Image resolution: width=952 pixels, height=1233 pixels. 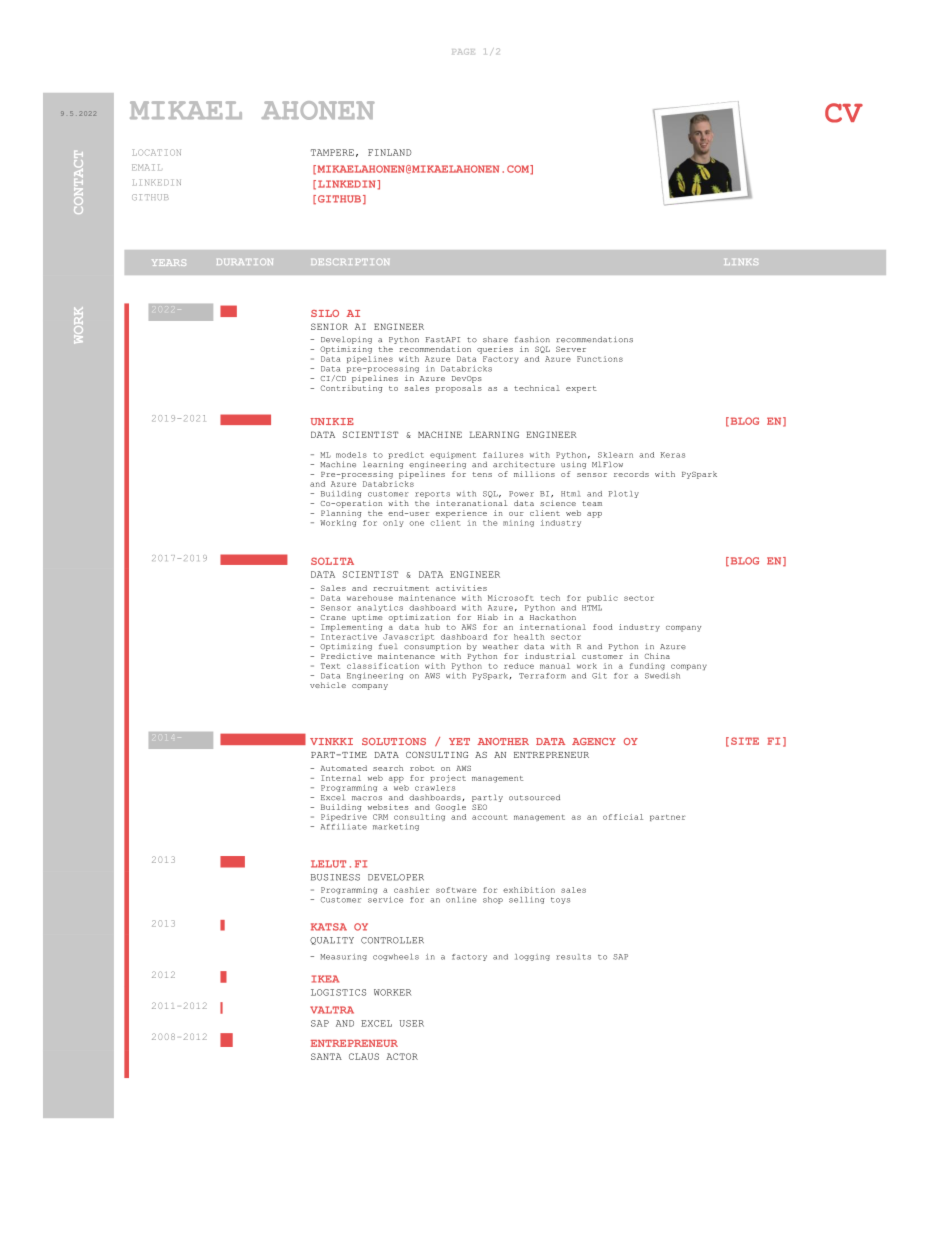 I want to click on Internal, so click(x=341, y=778).
